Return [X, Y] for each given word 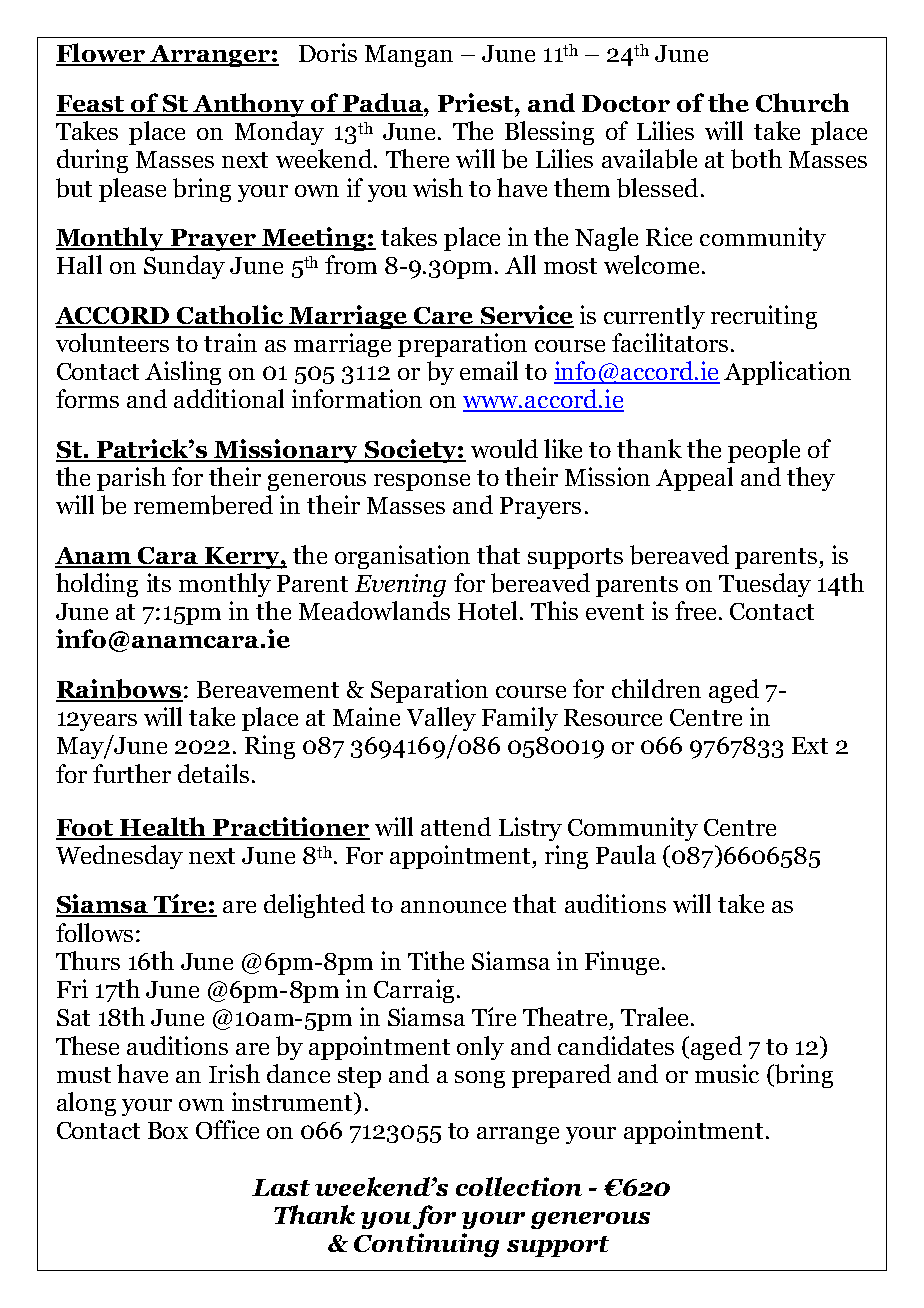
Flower [102, 54]
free [695, 610]
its [159, 582]
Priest [475, 102]
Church [802, 102]
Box [168, 1130]
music [727, 1073]
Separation [429, 691]
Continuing [426, 1245]
